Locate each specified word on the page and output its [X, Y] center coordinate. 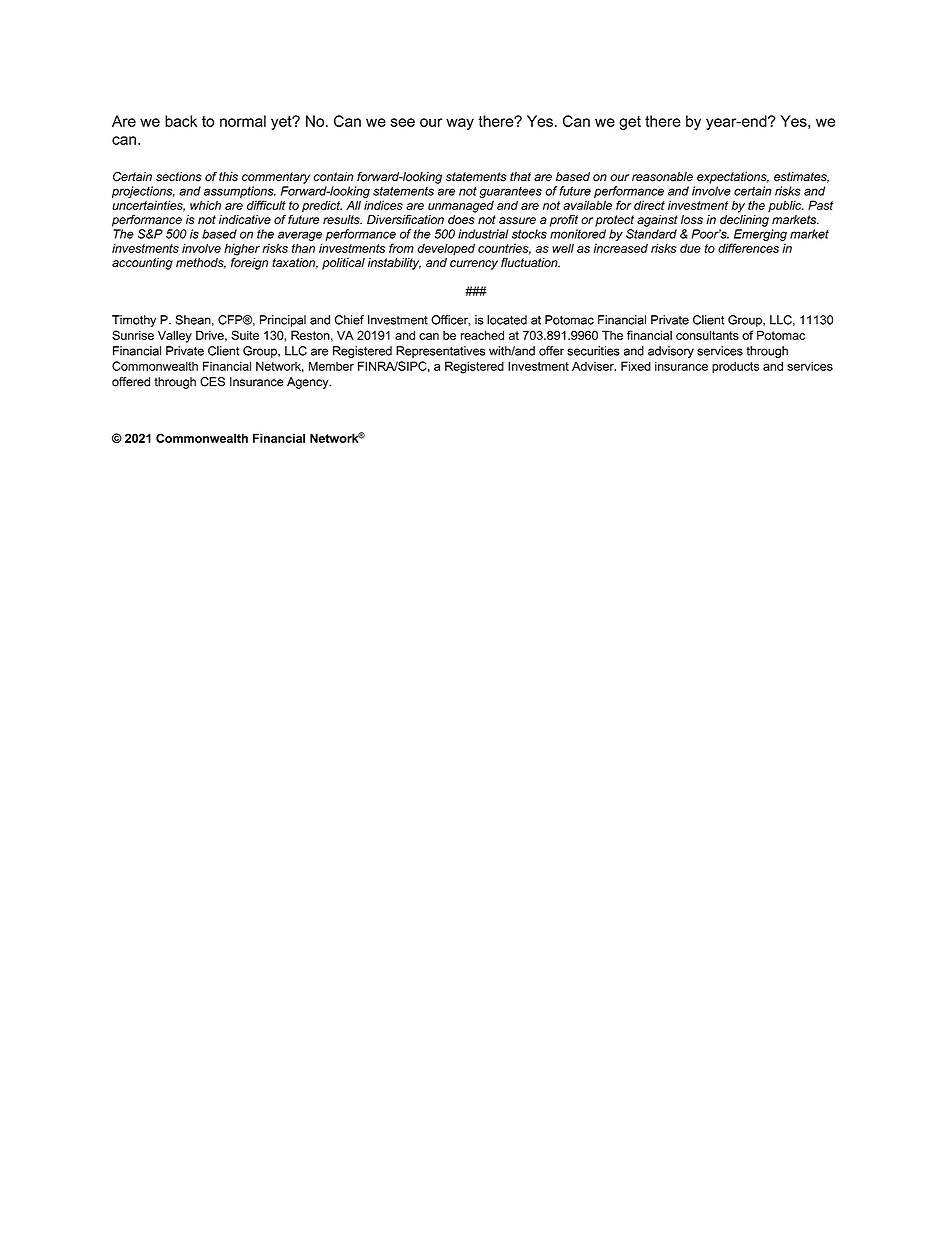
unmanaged [461, 206]
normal [243, 121]
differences [748, 248]
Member [331, 366]
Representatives [440, 352]
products [735, 367]
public [786, 206]
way [460, 124]
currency [474, 265]
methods [201, 263]
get [630, 123]
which [205, 205]
